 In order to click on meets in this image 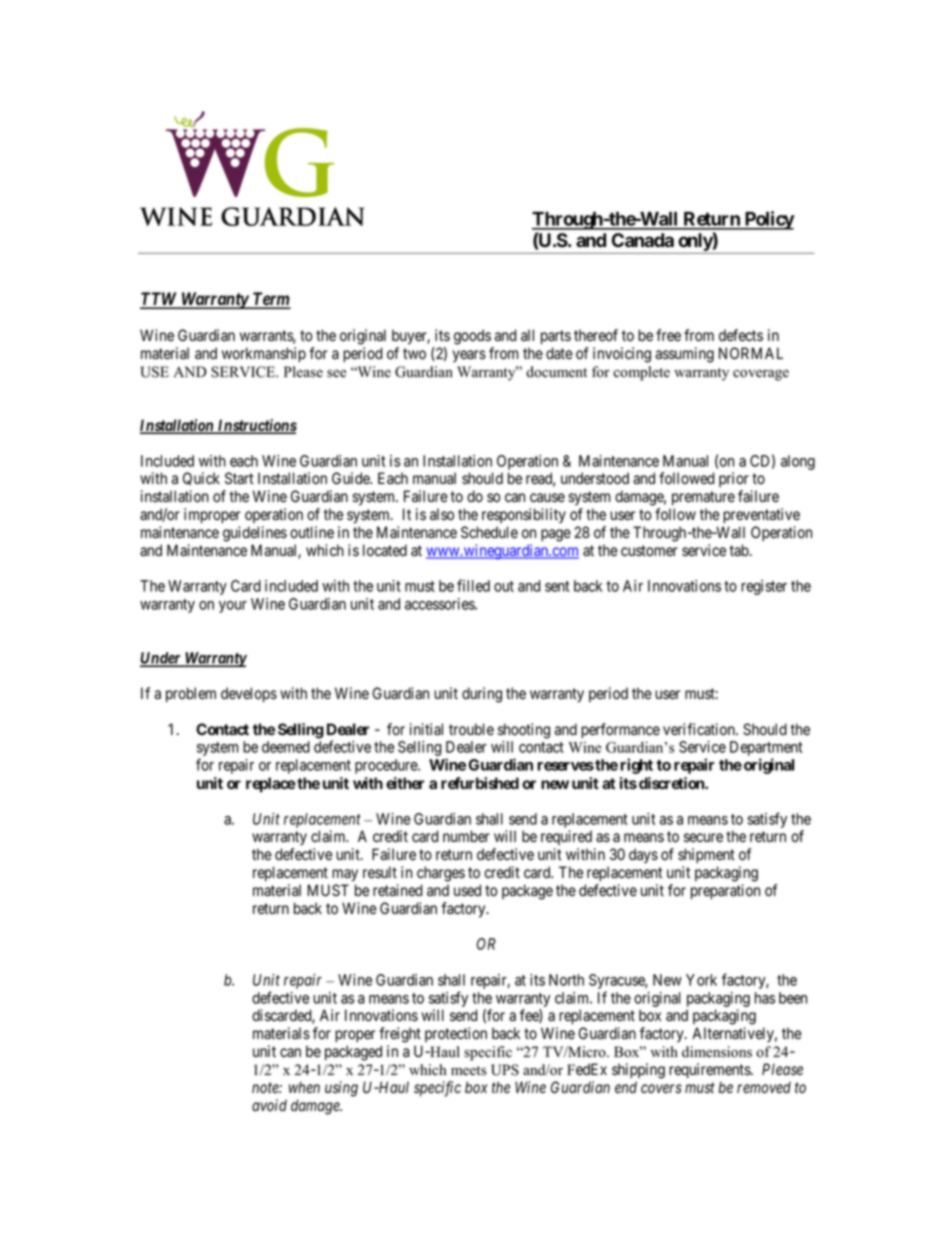, I will do `click(469, 1071)`.
